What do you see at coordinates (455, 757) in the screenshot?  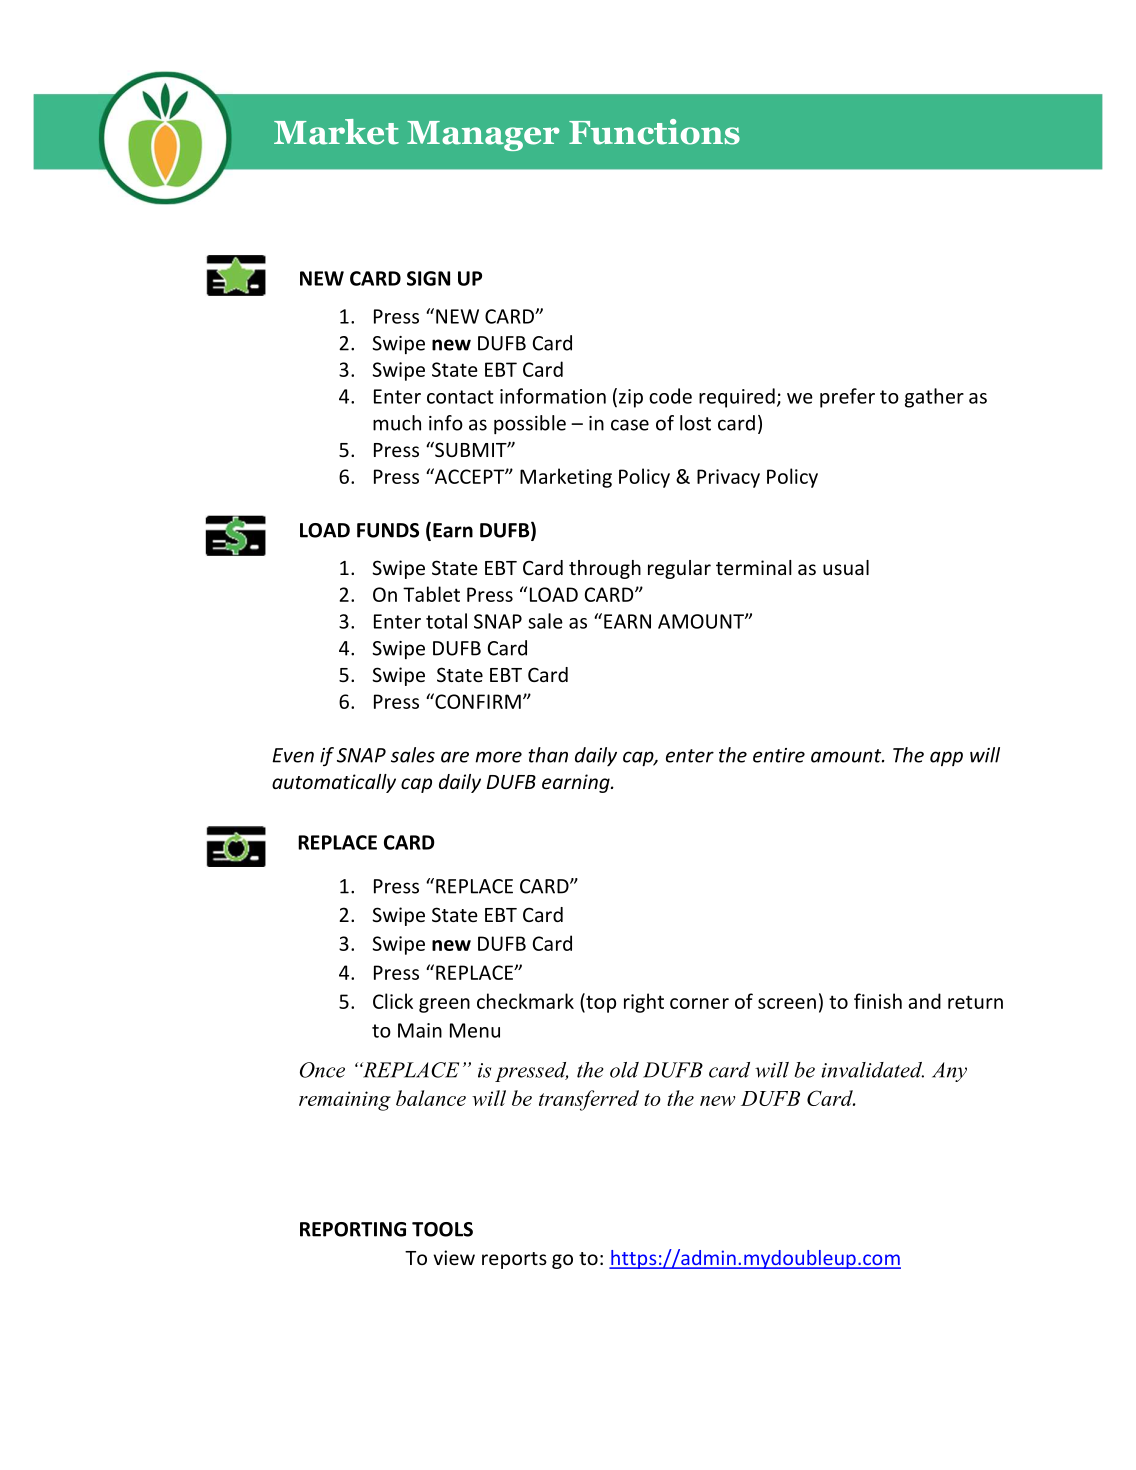 I see `are` at bounding box center [455, 757].
